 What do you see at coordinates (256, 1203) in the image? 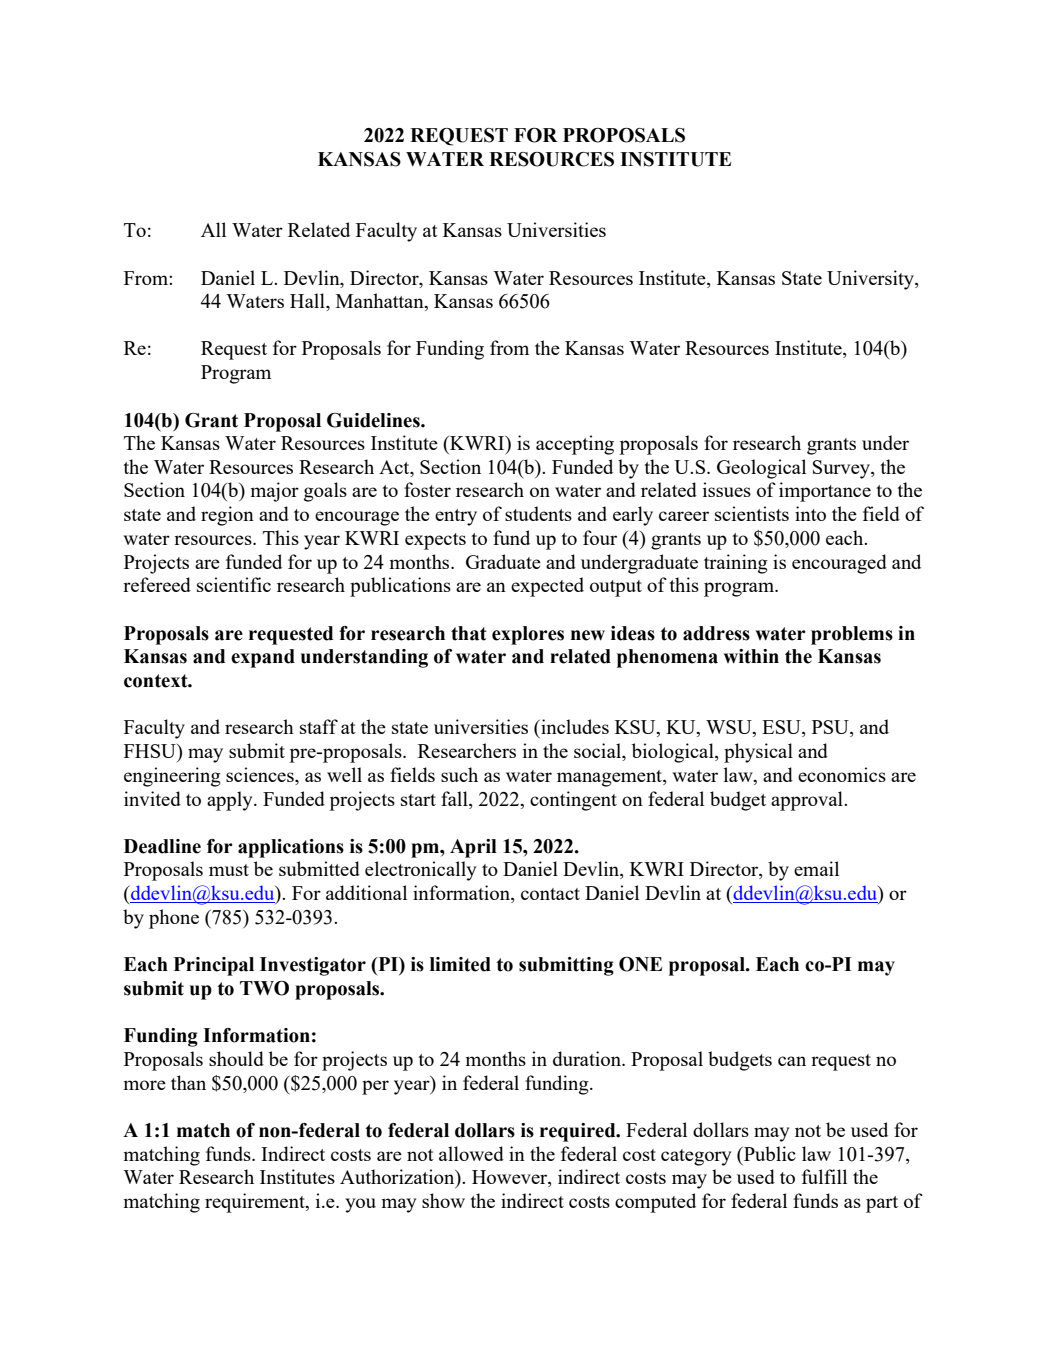
I see `requirement` at bounding box center [256, 1203].
